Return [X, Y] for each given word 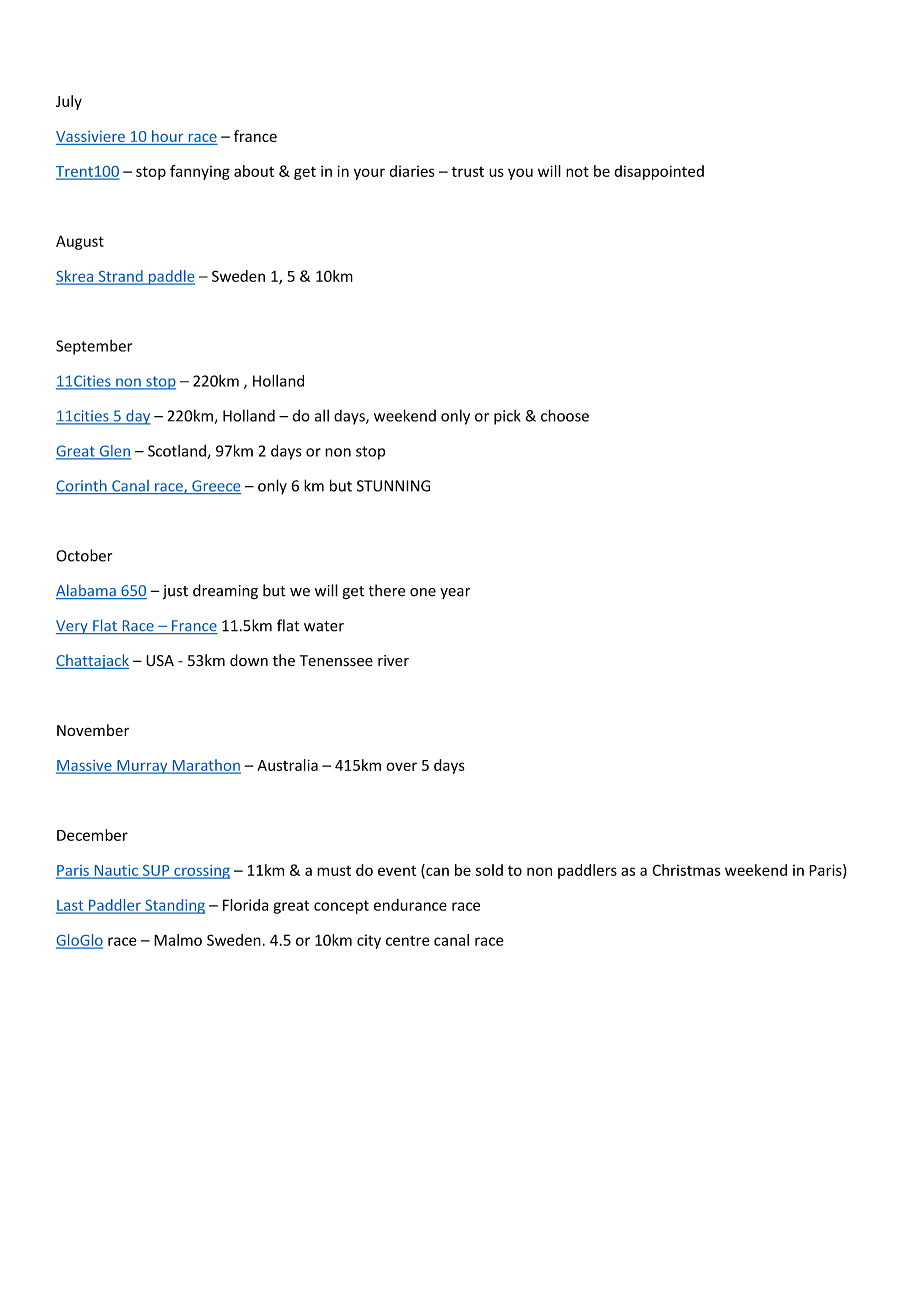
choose [565, 415]
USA [160, 661]
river [393, 661]
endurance [410, 905]
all [322, 415]
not [577, 171]
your [369, 174]
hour [167, 136]
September [94, 347]
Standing [174, 906]
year [455, 593]
